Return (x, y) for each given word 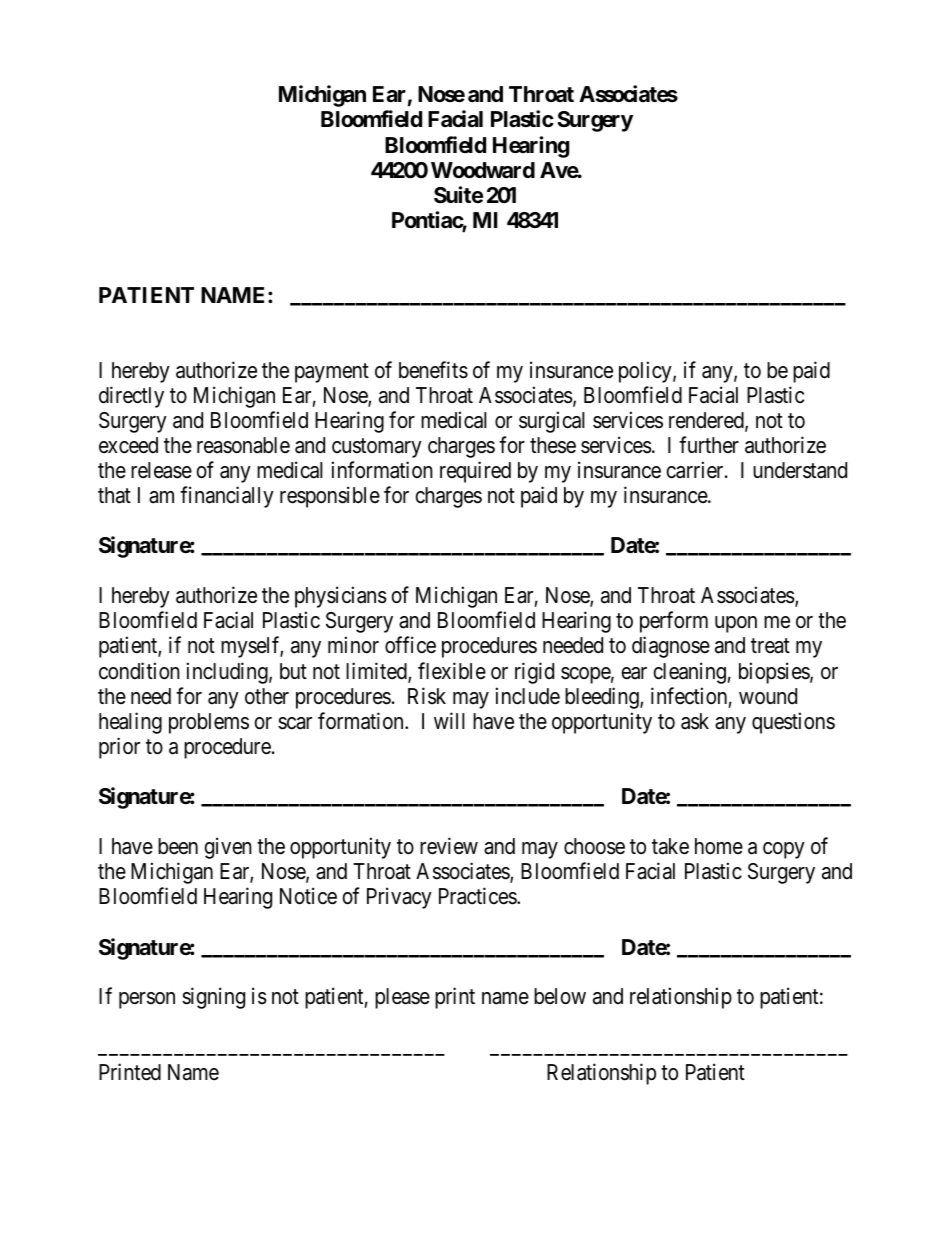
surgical (552, 422)
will (449, 720)
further (709, 444)
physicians (341, 597)
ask (695, 721)
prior (119, 748)
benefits (433, 370)
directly (131, 397)
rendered (707, 421)
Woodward (483, 170)
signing (213, 998)
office (410, 645)
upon (736, 624)
